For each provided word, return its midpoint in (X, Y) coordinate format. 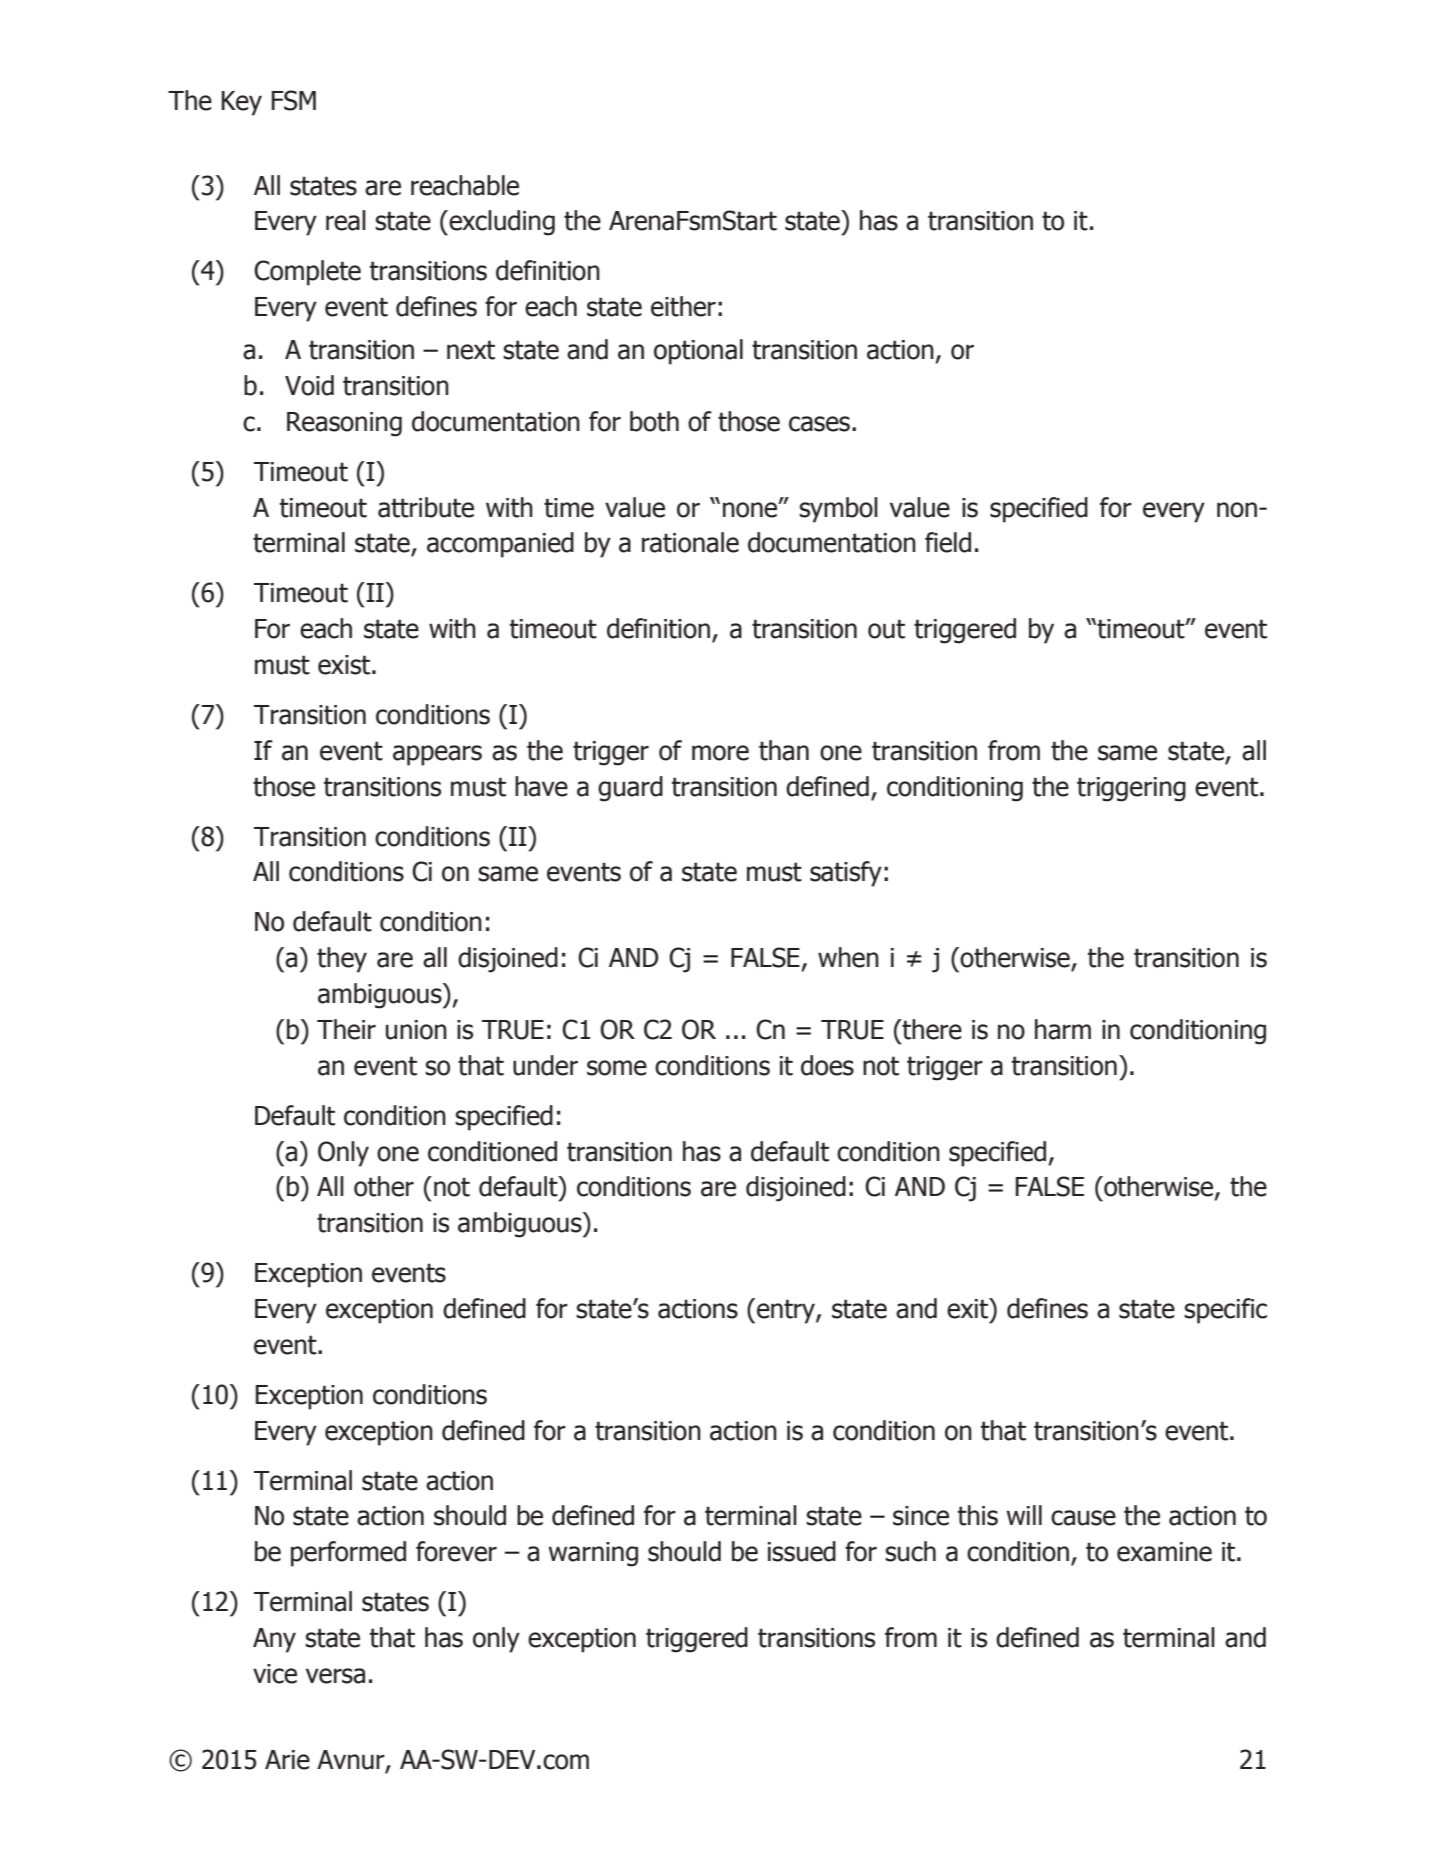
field (948, 542)
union (416, 1030)
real (346, 220)
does (827, 1065)
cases (819, 424)
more (720, 753)
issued (802, 1551)
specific (1225, 1311)
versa (335, 1676)
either (683, 306)
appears (437, 755)
